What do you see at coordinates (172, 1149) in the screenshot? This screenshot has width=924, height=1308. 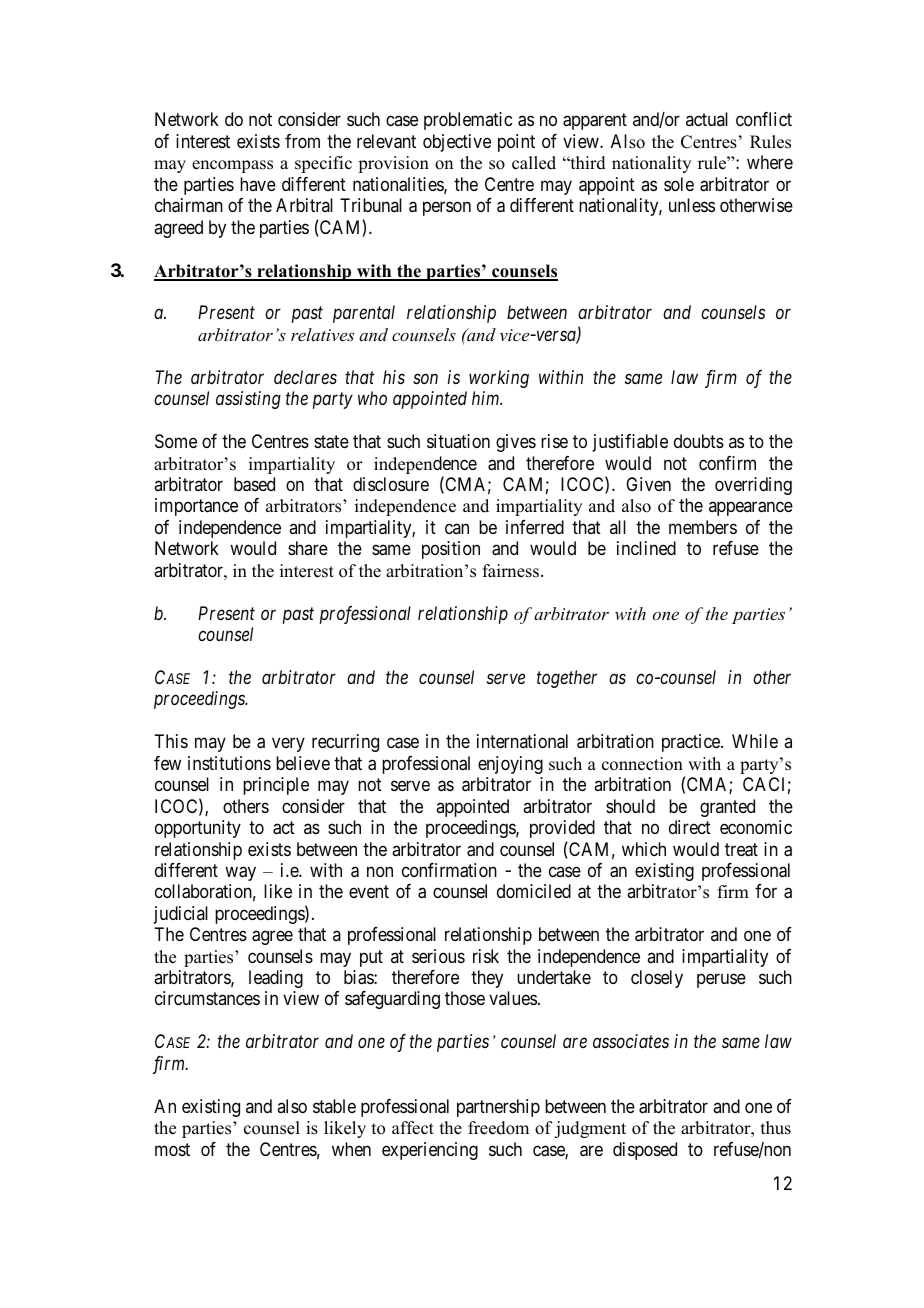 I see `most` at bounding box center [172, 1149].
